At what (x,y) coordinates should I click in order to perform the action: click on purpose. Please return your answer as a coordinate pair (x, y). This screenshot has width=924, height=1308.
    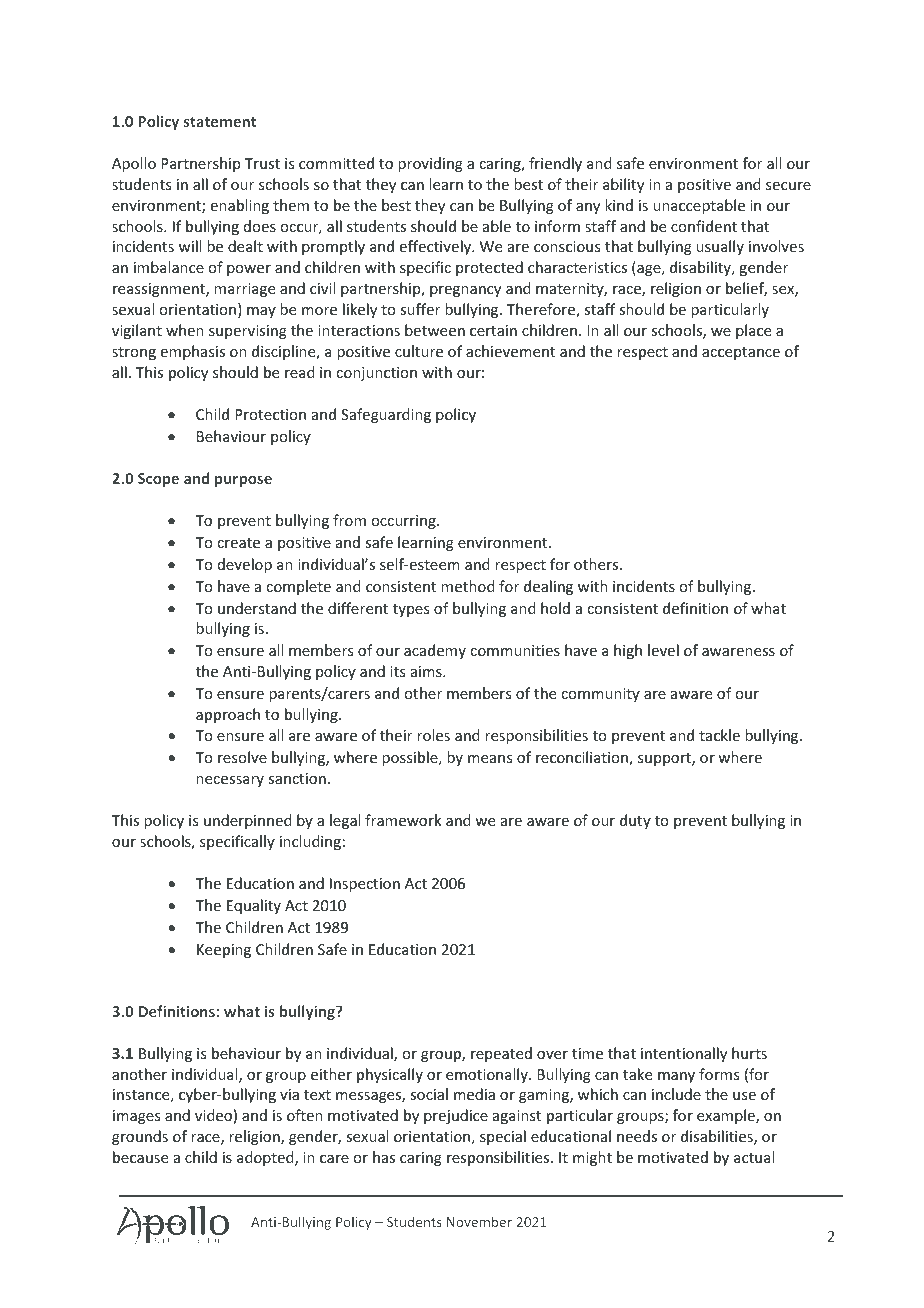
    Looking at the image, I should click on (243, 481).
